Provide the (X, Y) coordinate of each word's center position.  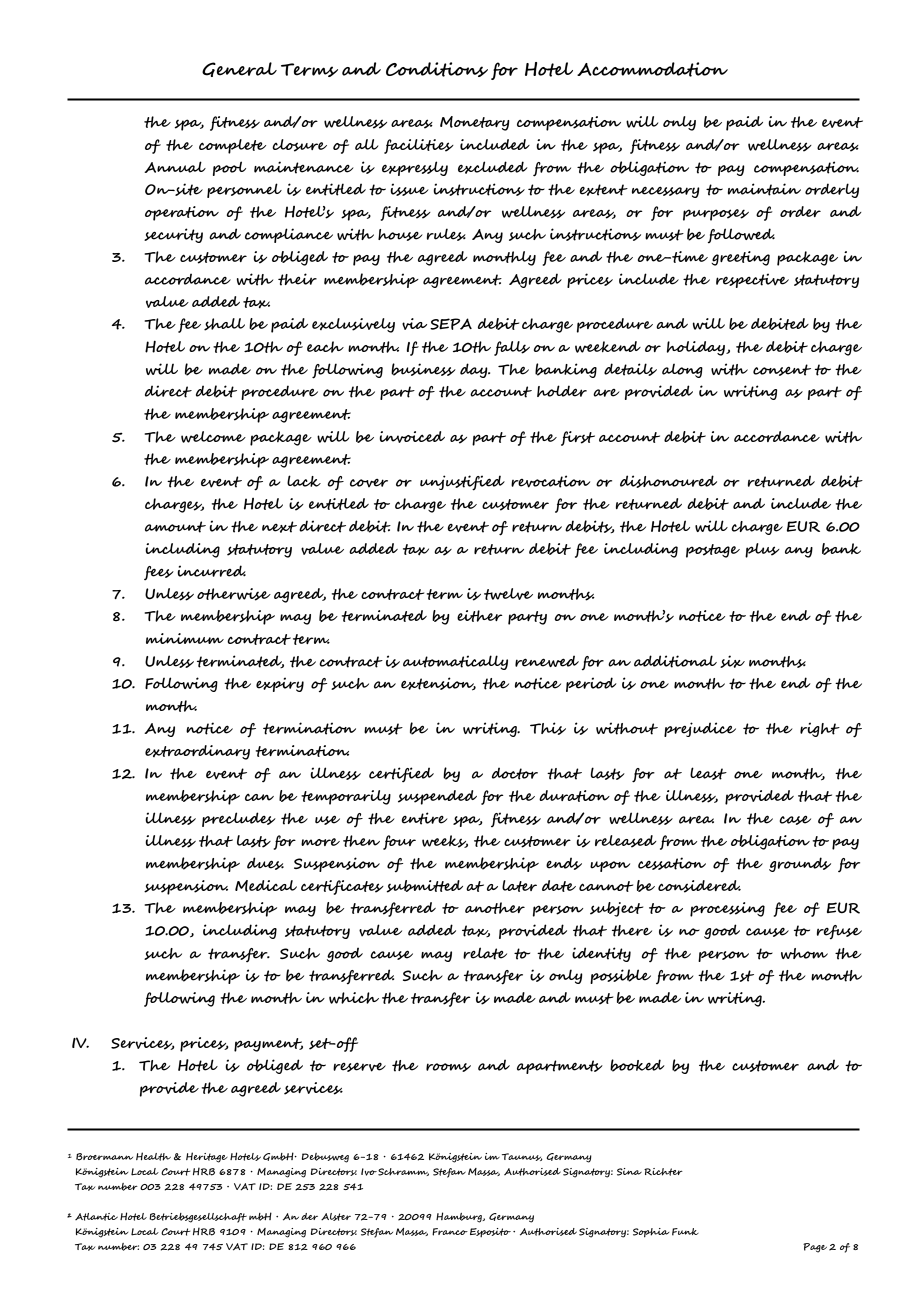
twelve (508, 594)
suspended (437, 797)
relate (485, 953)
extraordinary (197, 752)
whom (804, 953)
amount (175, 527)
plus (762, 550)
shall (224, 324)
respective (752, 280)
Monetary (474, 123)
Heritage (207, 1157)
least (708, 773)
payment (268, 1045)
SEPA (451, 324)
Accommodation (652, 69)
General (239, 69)
